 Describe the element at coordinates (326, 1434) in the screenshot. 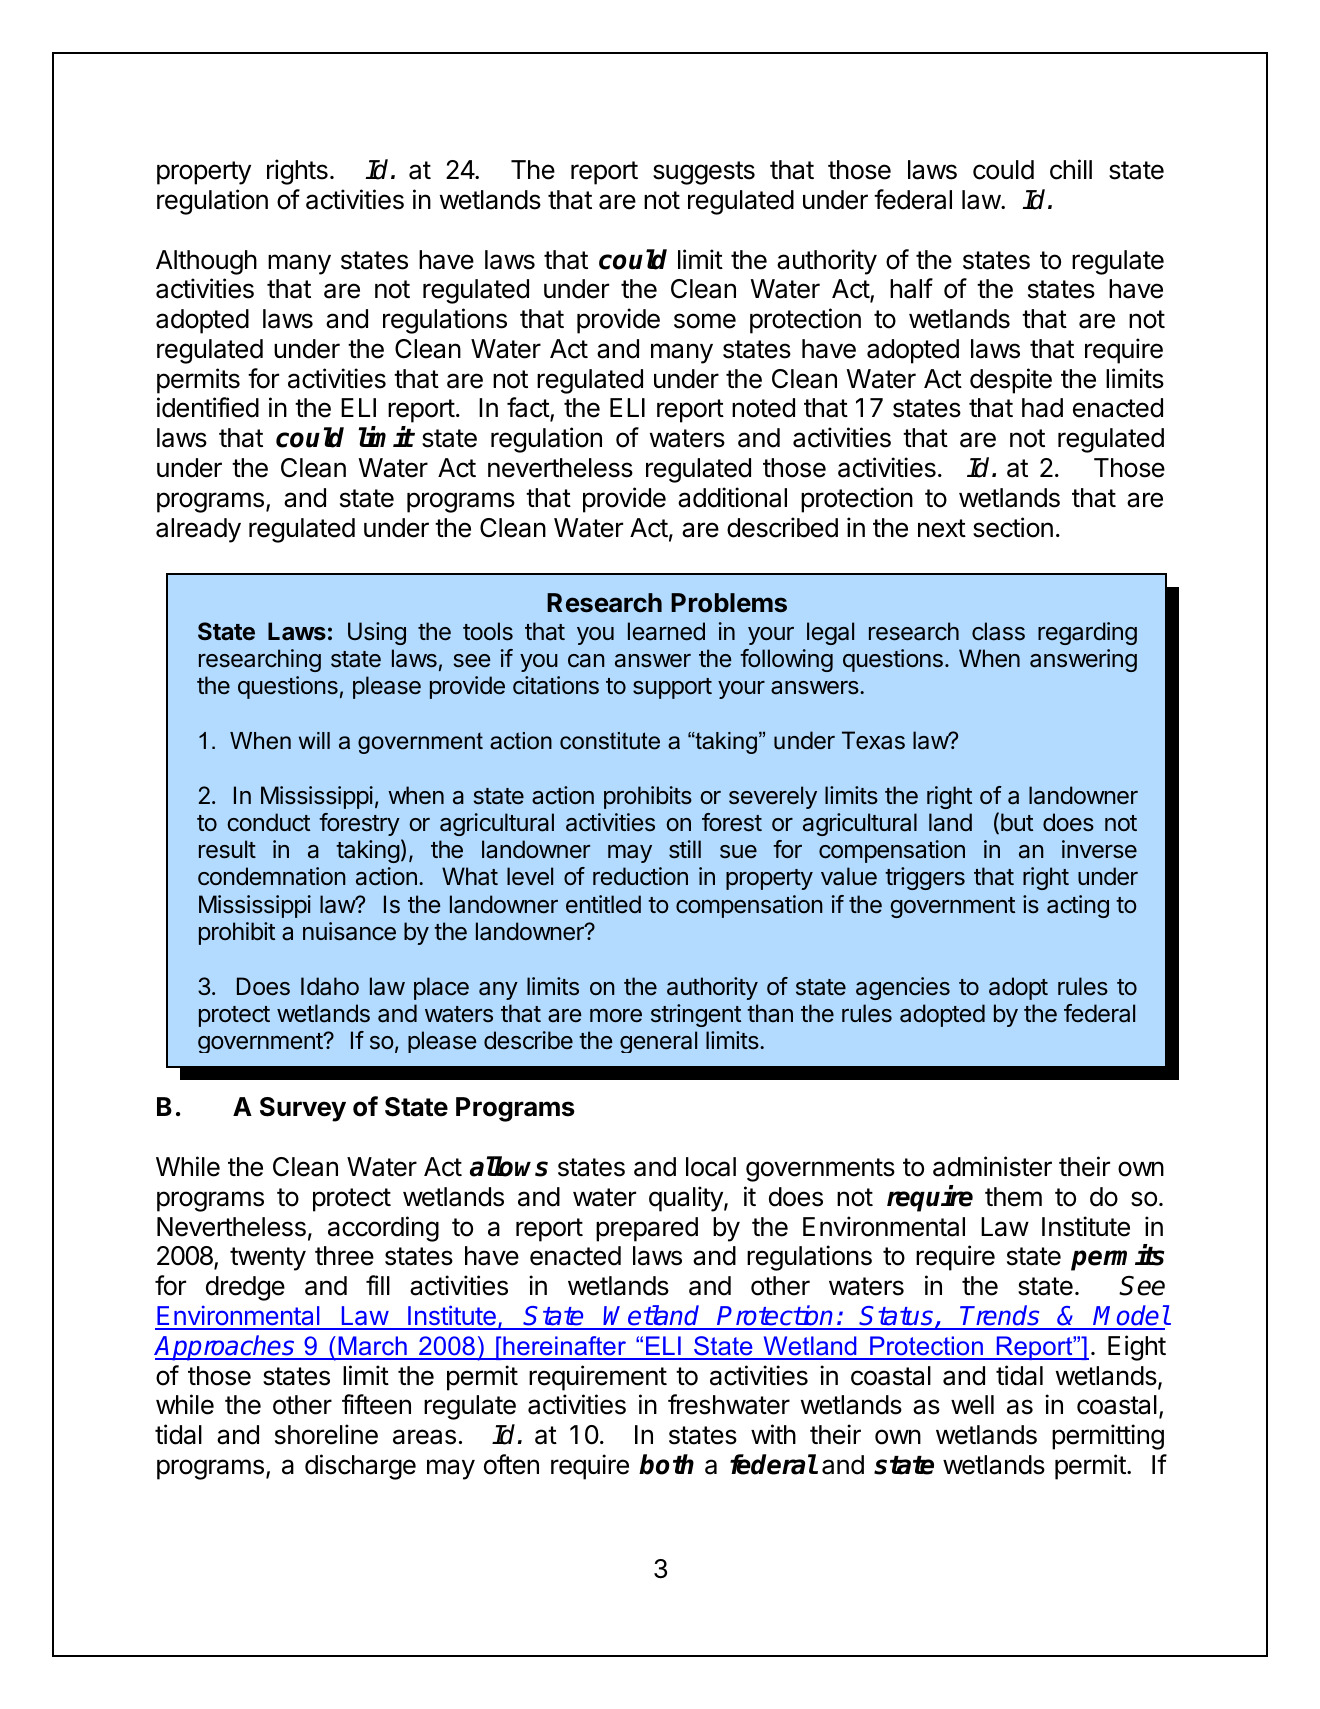

I see `shoreline` at that location.
